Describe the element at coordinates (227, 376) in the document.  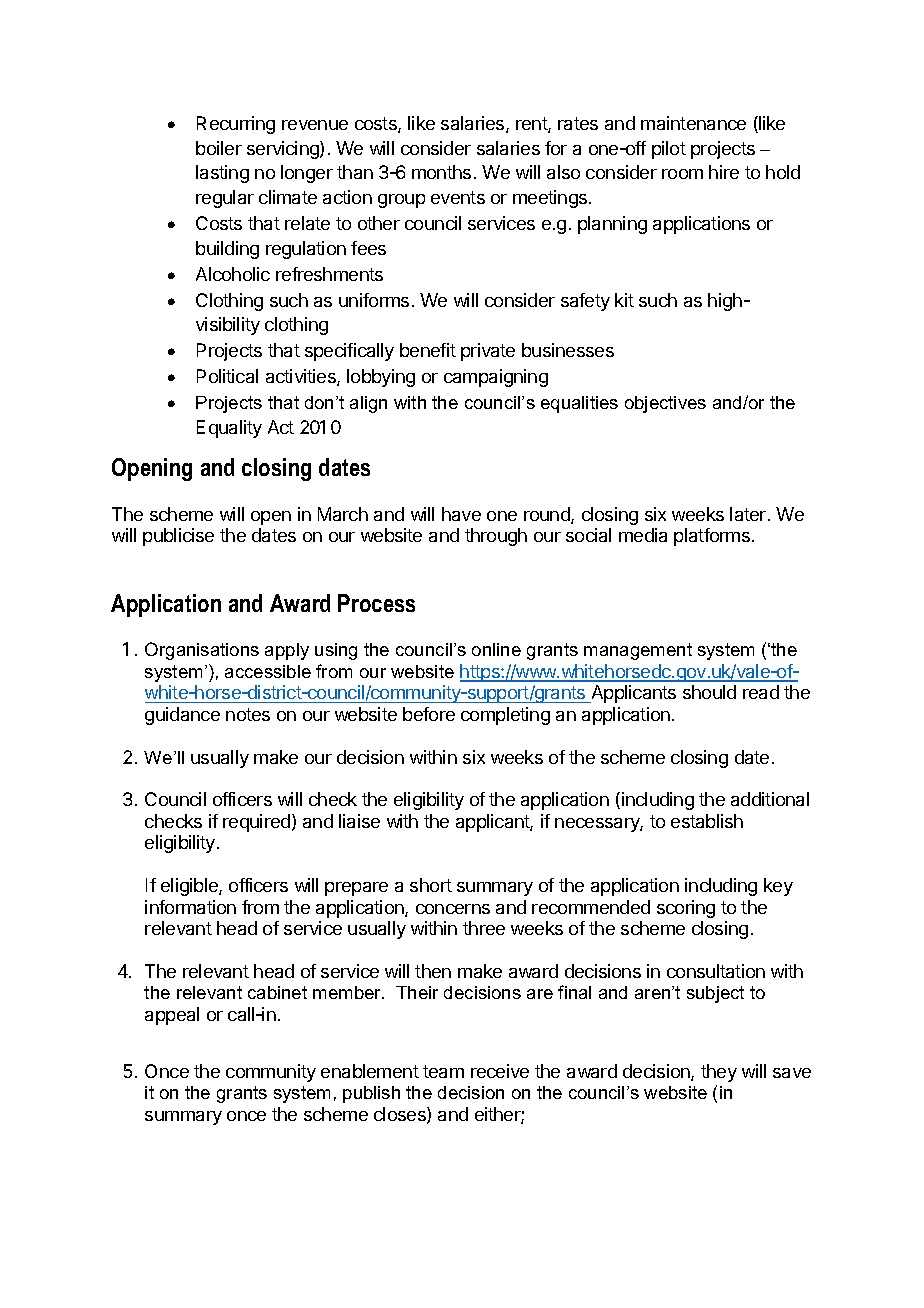
I see `Political` at that location.
